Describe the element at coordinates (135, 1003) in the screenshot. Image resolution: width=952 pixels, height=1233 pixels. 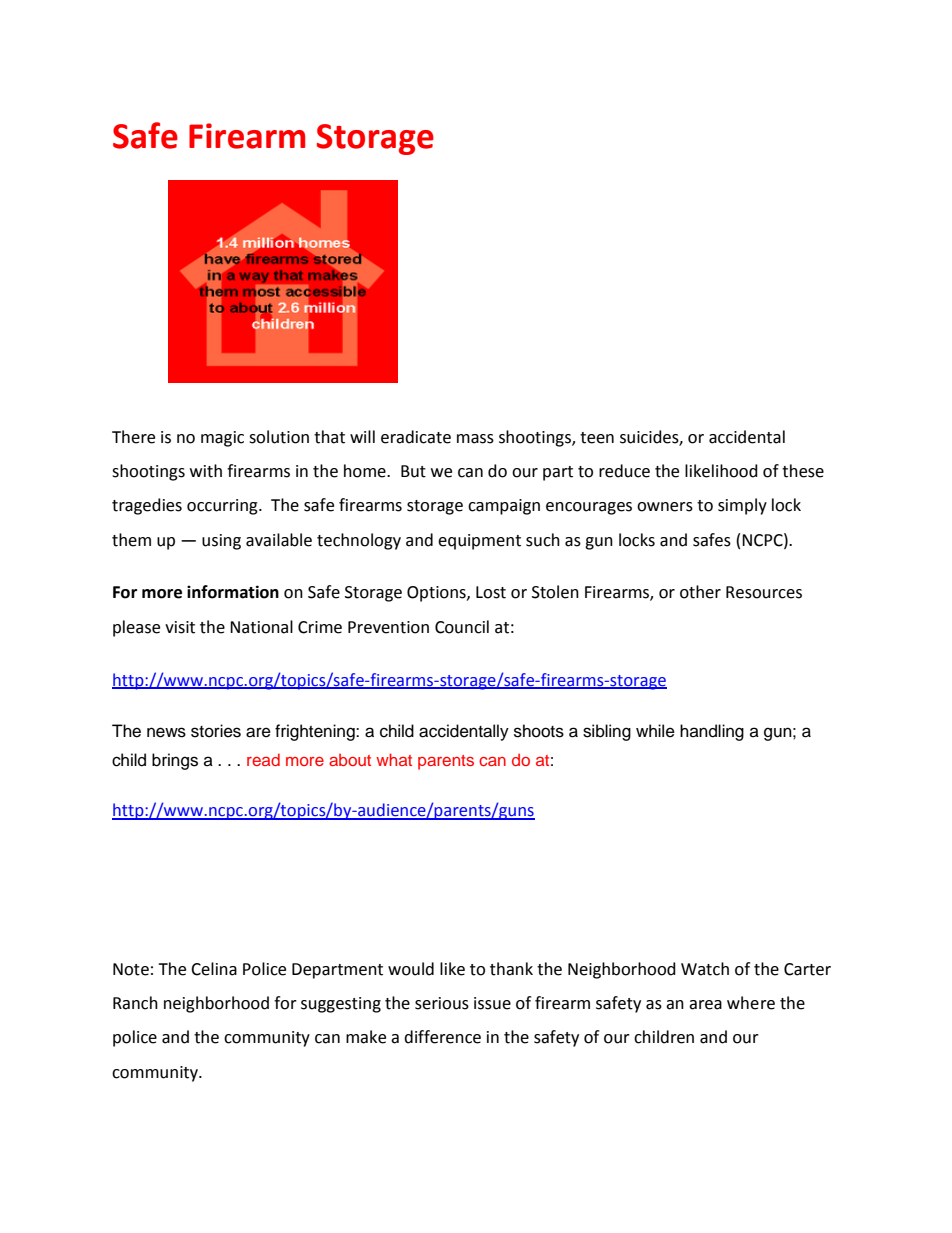
I see `Ranch` at that location.
